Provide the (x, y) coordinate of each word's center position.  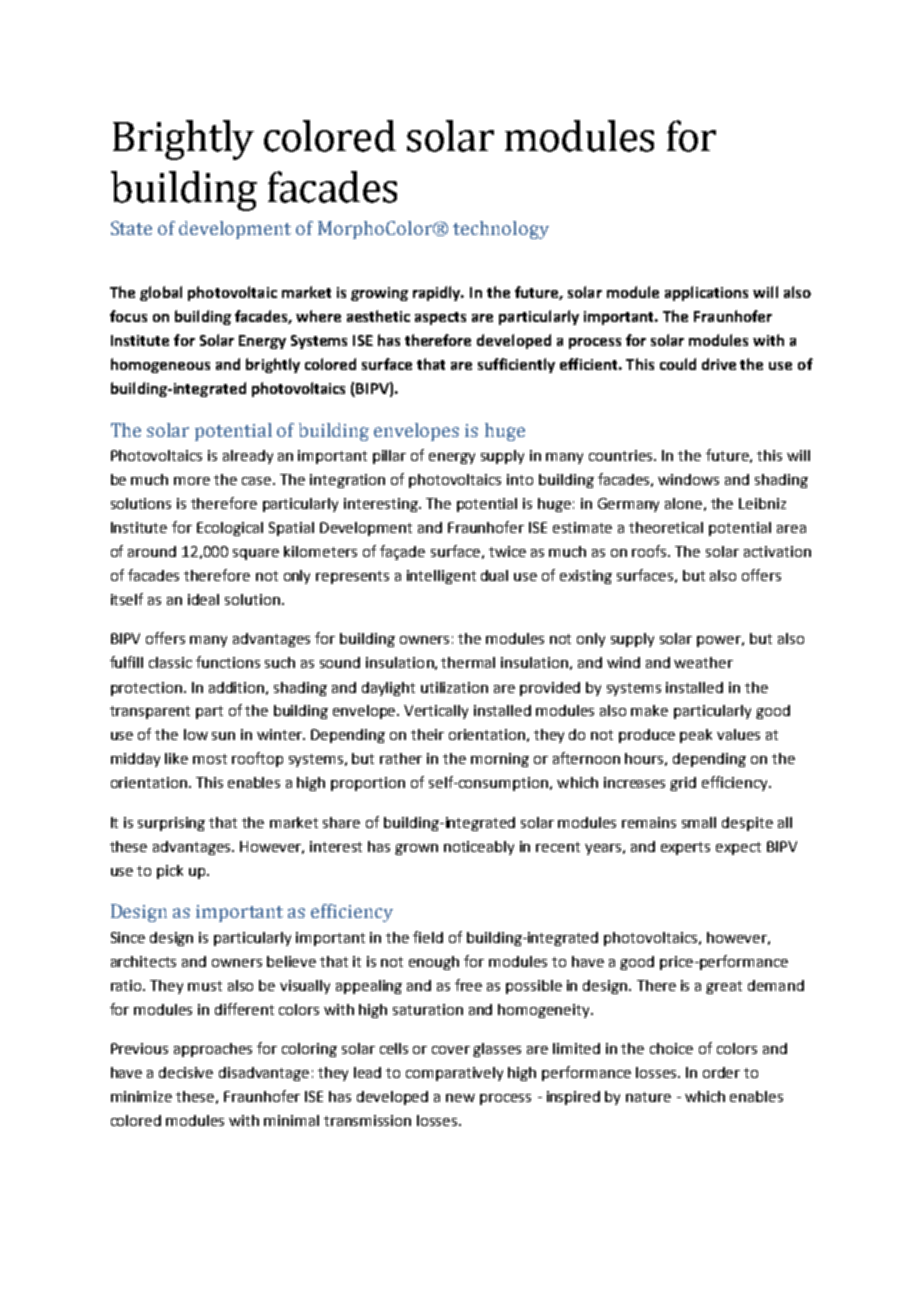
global (161, 293)
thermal (468, 662)
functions (228, 662)
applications (706, 293)
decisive (186, 1072)
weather (703, 662)
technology (501, 230)
